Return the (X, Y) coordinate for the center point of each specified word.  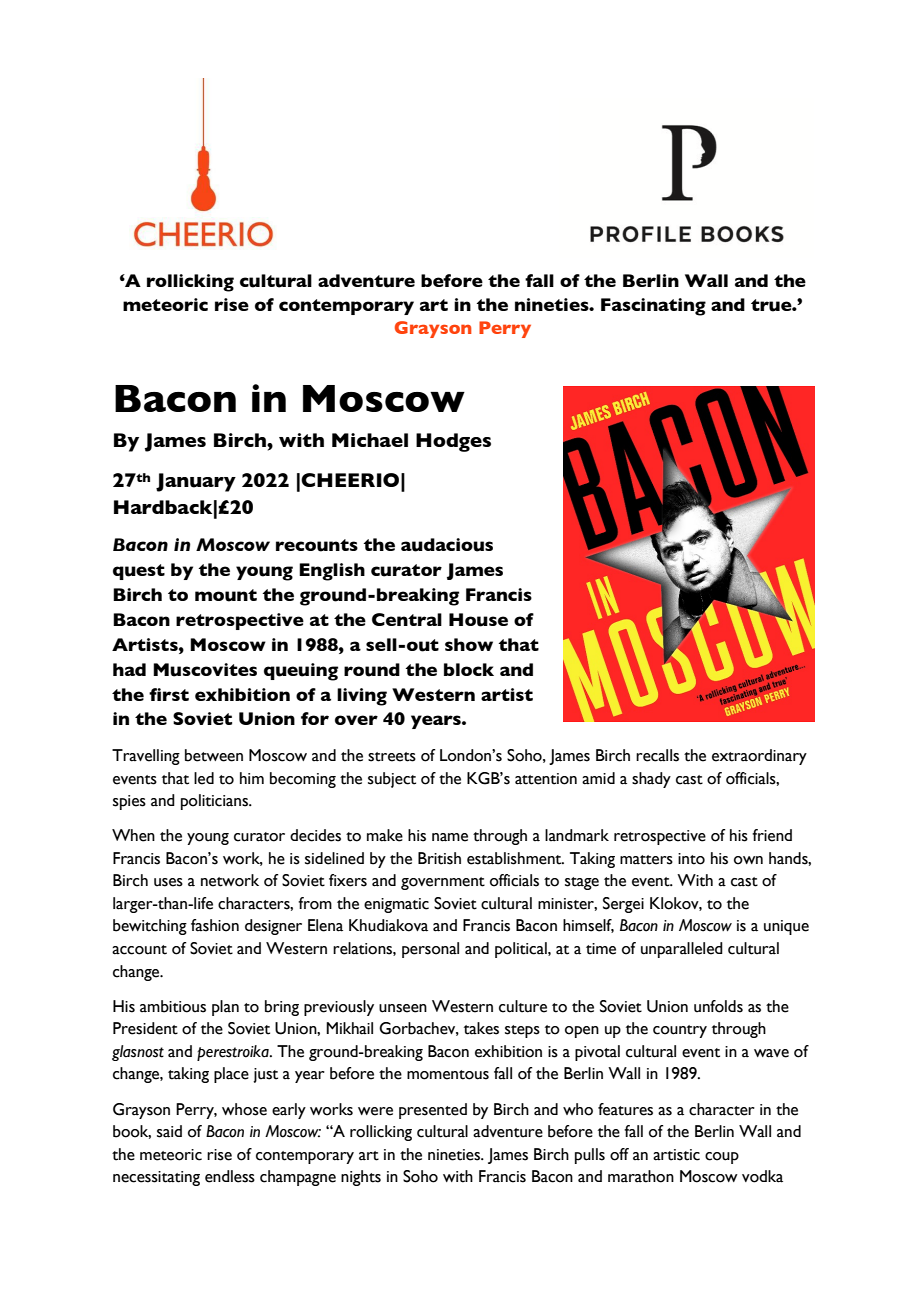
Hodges (453, 442)
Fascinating (653, 307)
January (196, 482)
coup (722, 1158)
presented (433, 1111)
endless (230, 1176)
